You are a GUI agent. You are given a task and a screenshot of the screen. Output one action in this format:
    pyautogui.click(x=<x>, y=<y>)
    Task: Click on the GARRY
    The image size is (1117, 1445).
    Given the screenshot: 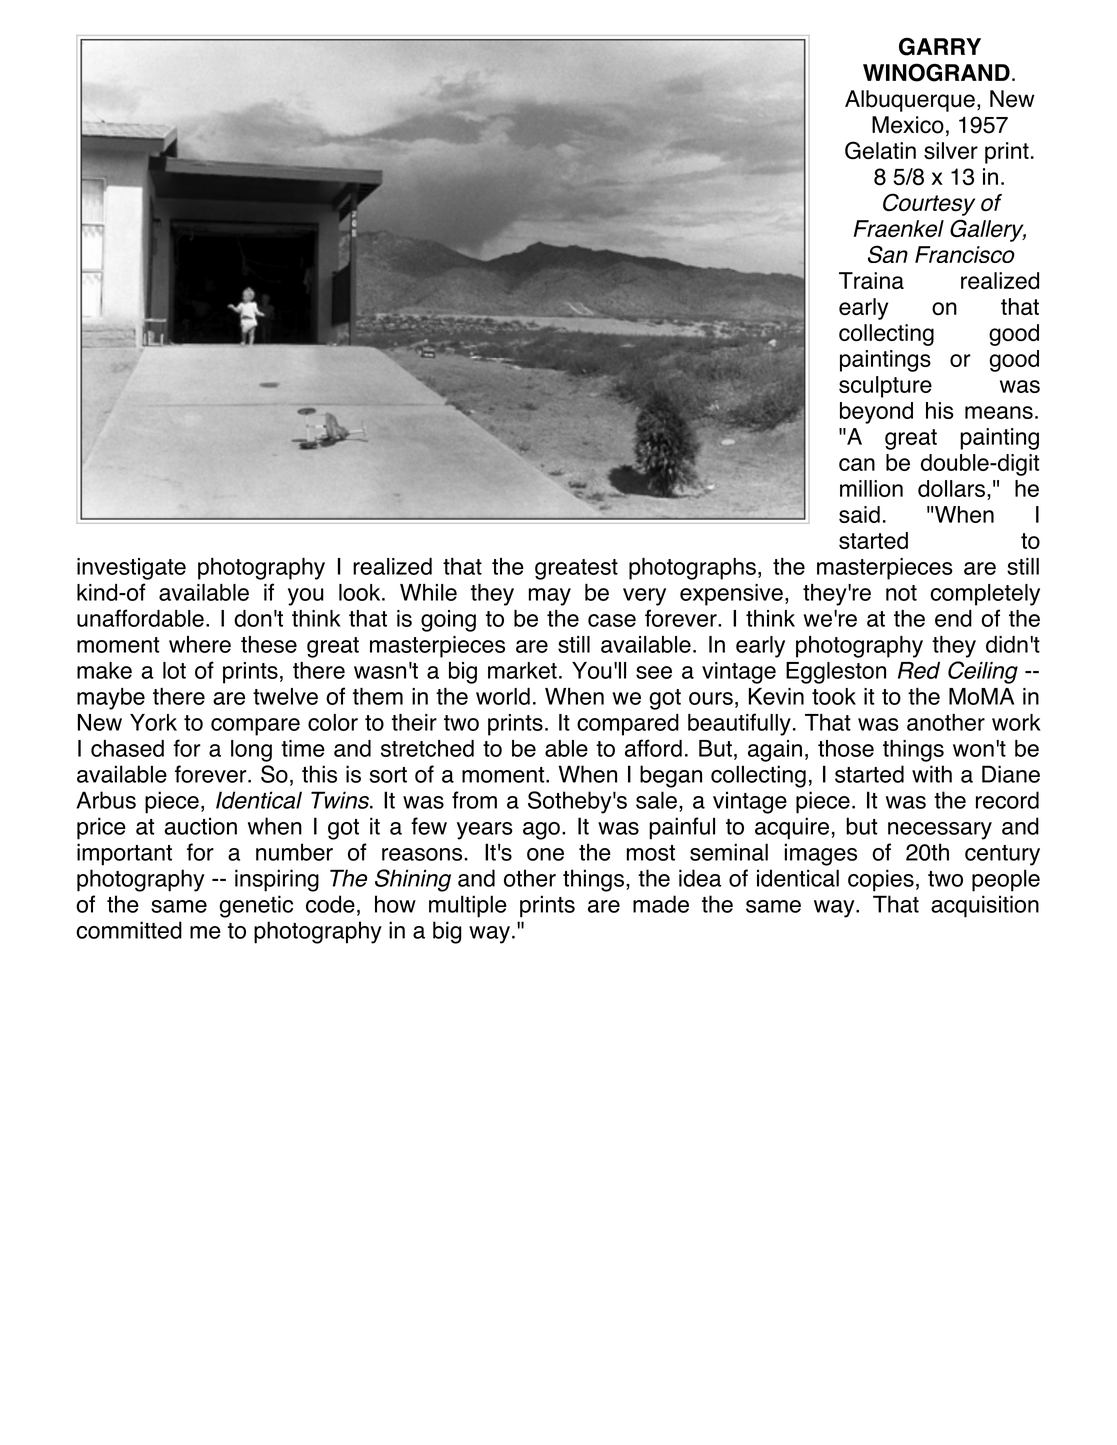 What is the action you would take?
    pyautogui.click(x=940, y=47)
